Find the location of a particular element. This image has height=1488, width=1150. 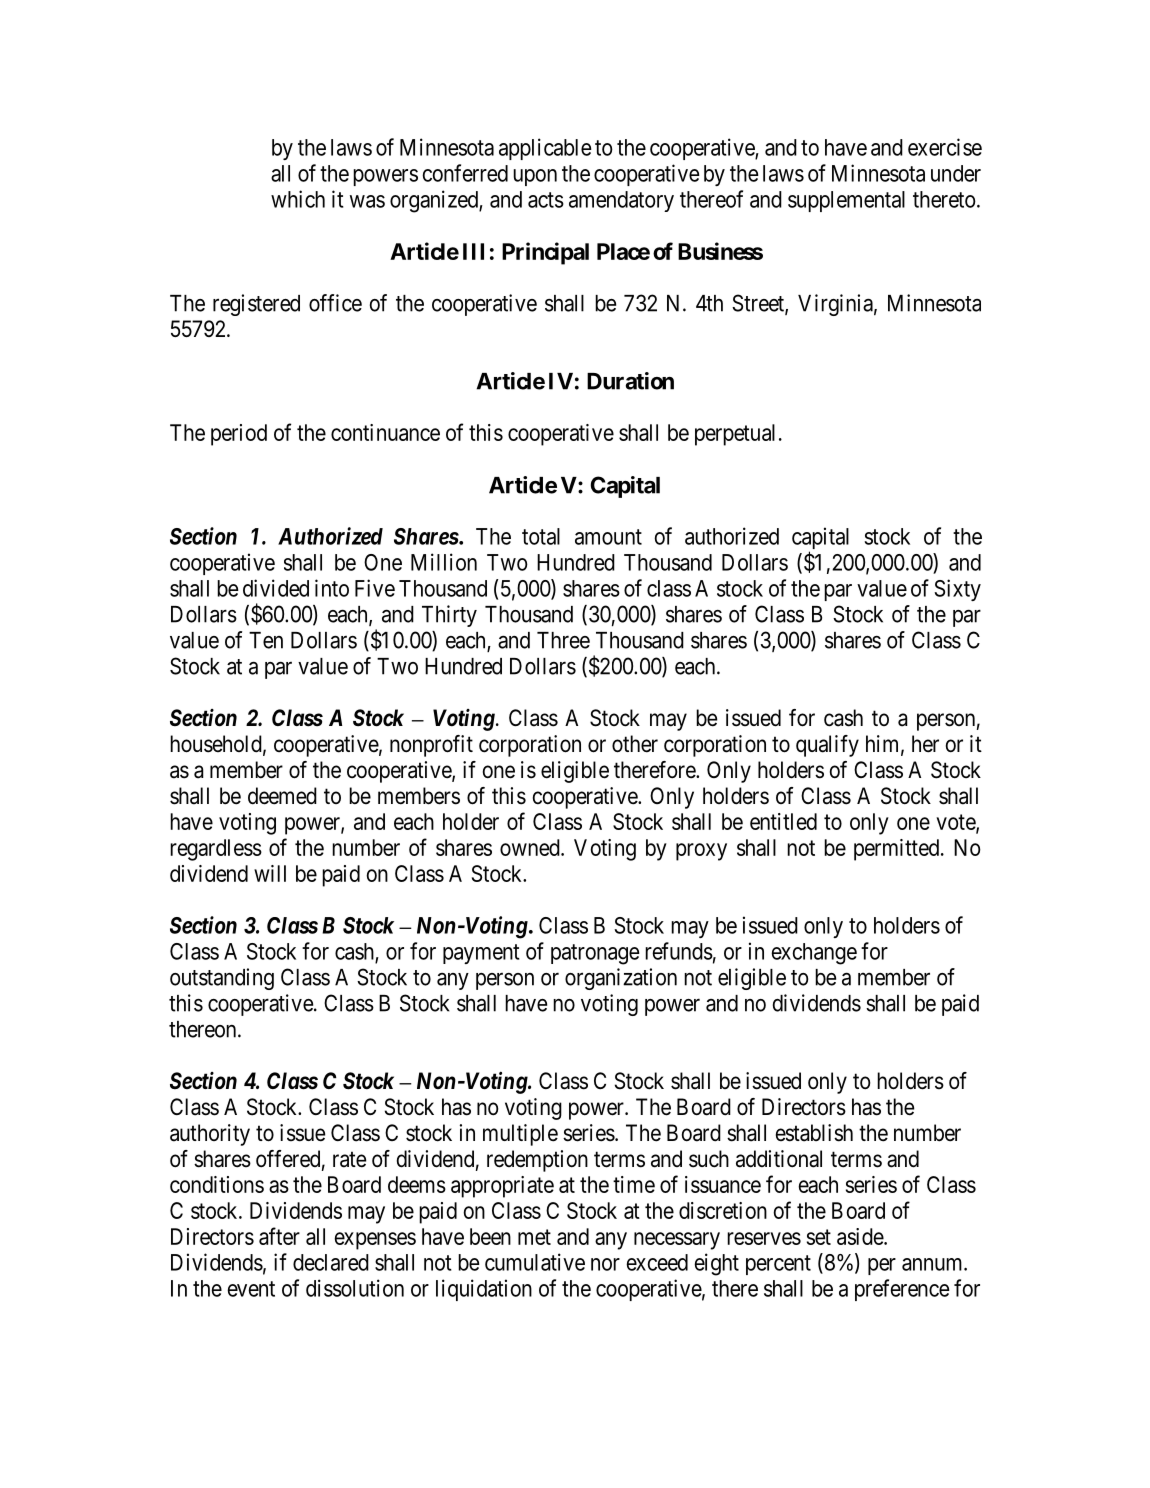

Duration is located at coordinates (630, 381).
